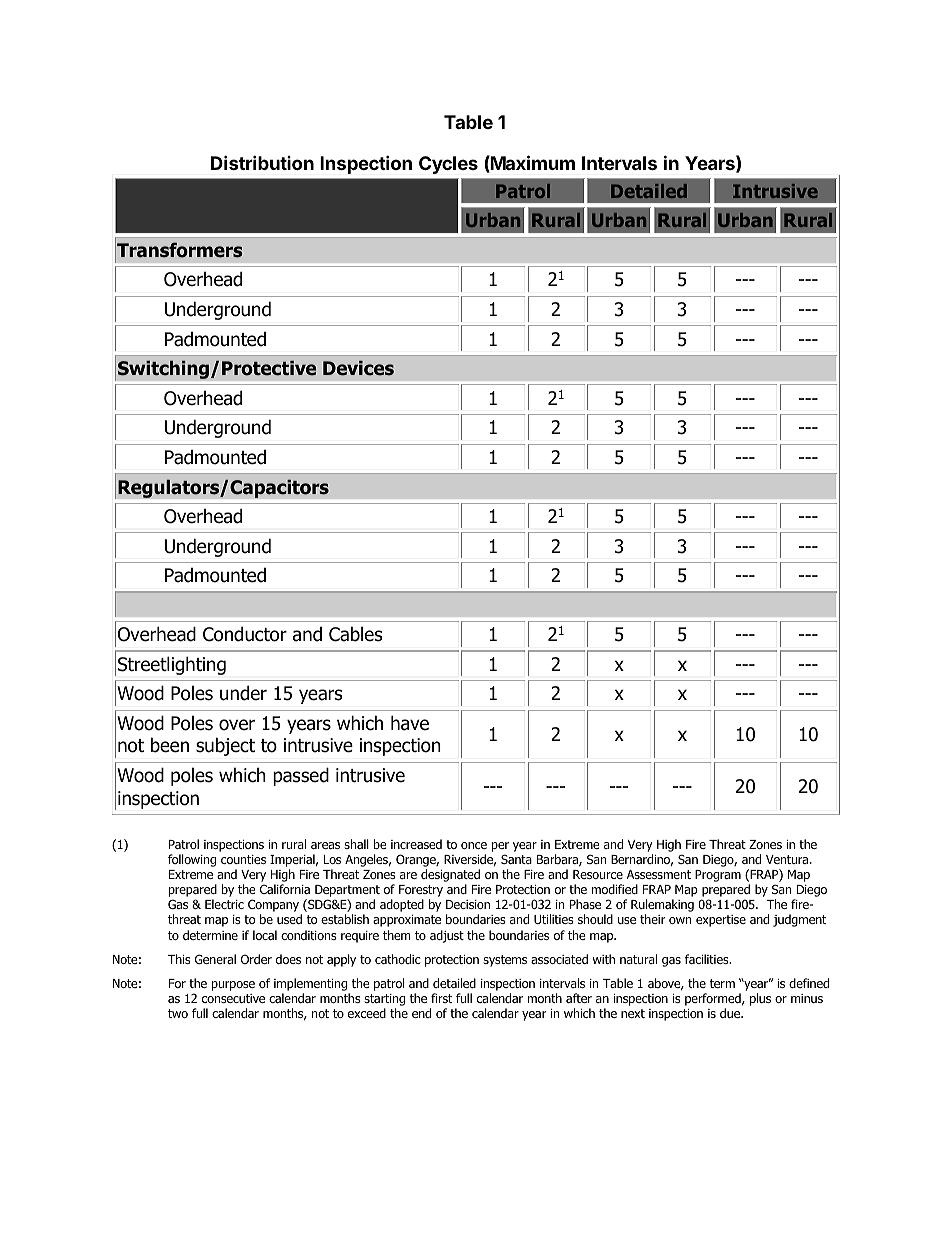  Describe the element at coordinates (245, 634) in the document. I see `Conductor` at that location.
